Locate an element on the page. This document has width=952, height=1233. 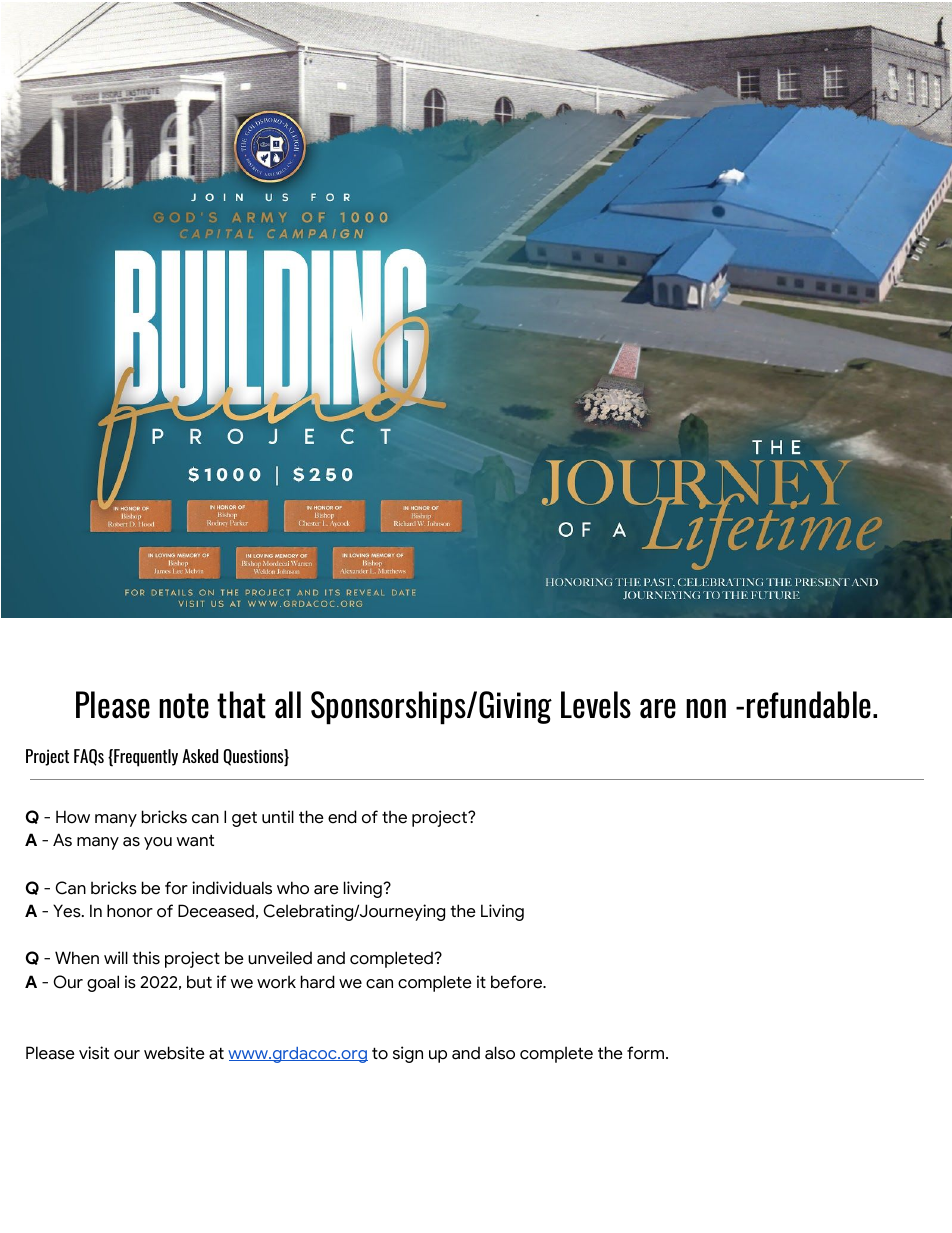
How is located at coordinates (73, 817).
